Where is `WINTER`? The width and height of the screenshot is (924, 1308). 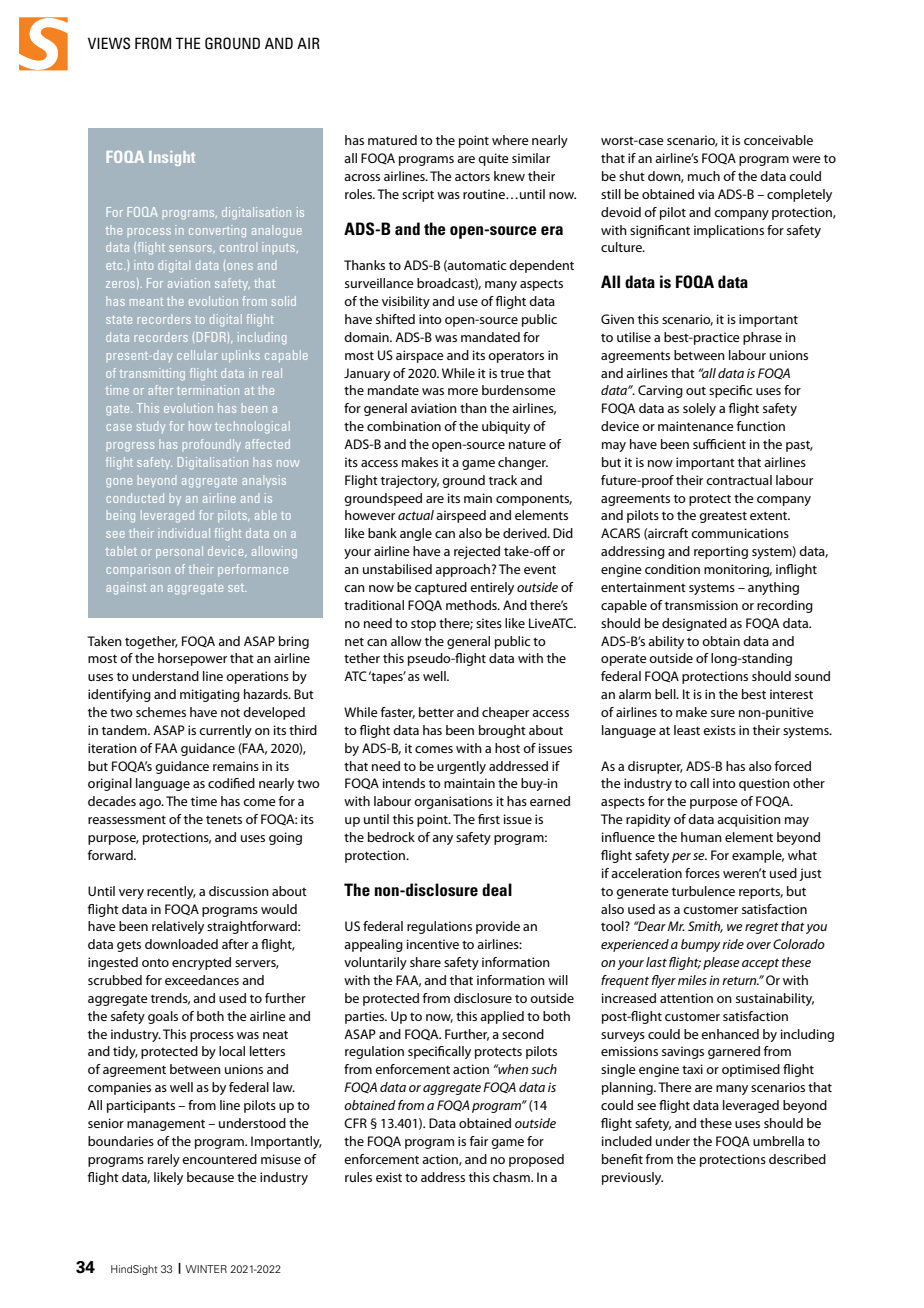 WINTER is located at coordinates (206, 1269).
